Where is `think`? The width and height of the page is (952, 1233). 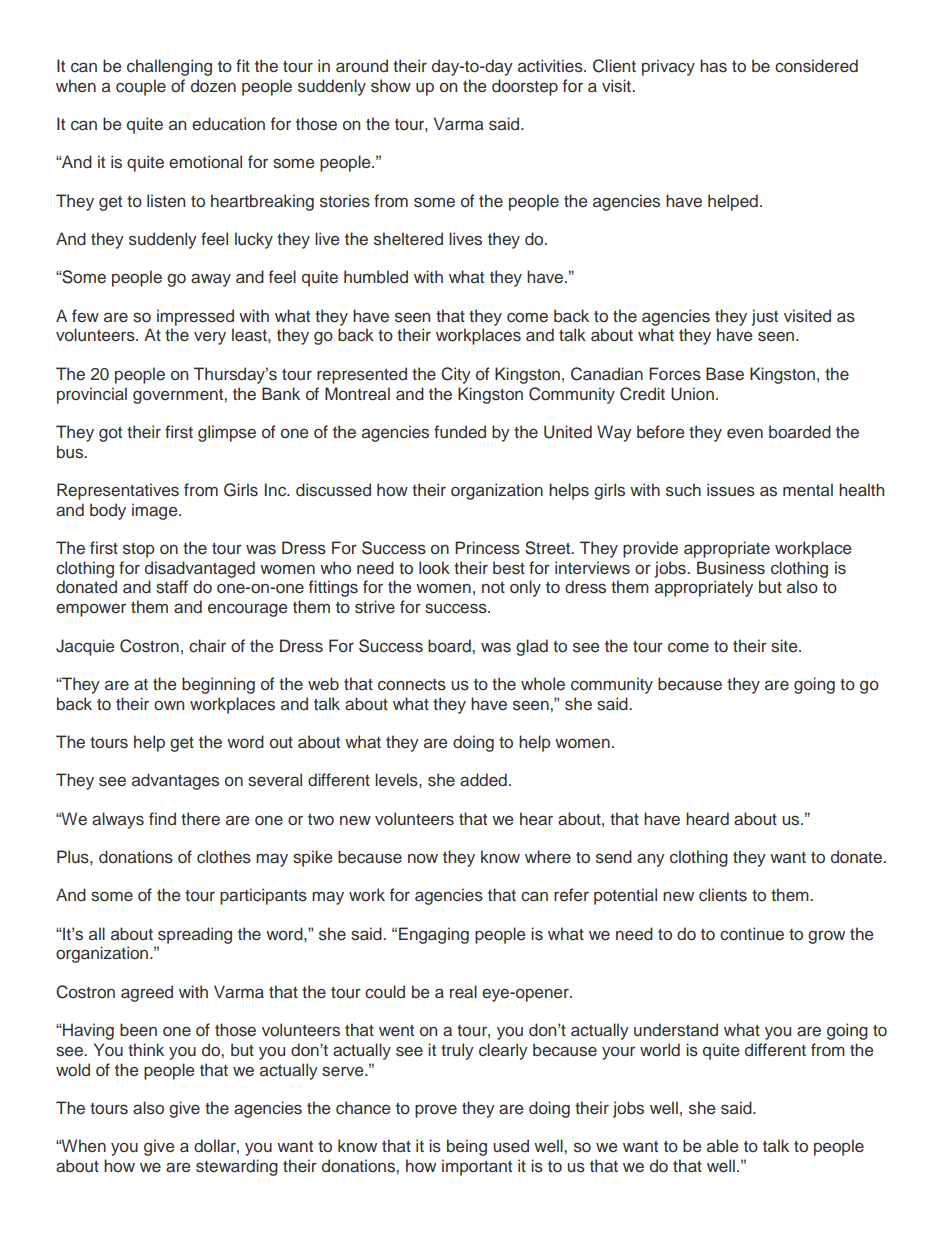 think is located at coordinates (146, 1049).
